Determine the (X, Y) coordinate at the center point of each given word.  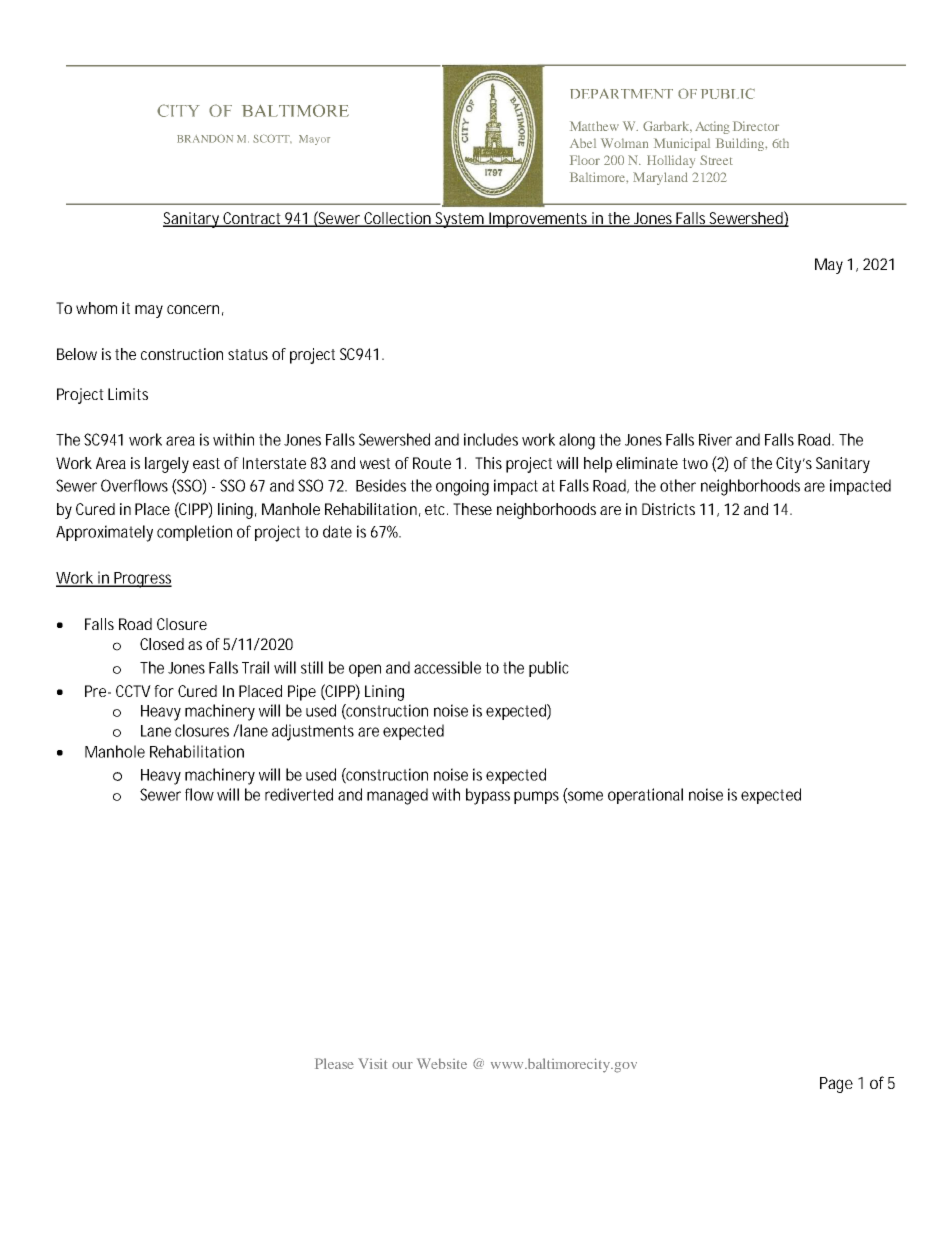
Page (836, 1085)
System (460, 220)
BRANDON (205, 138)
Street (716, 160)
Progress (142, 580)
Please (334, 1063)
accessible (447, 667)
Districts (668, 509)
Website (442, 1063)
